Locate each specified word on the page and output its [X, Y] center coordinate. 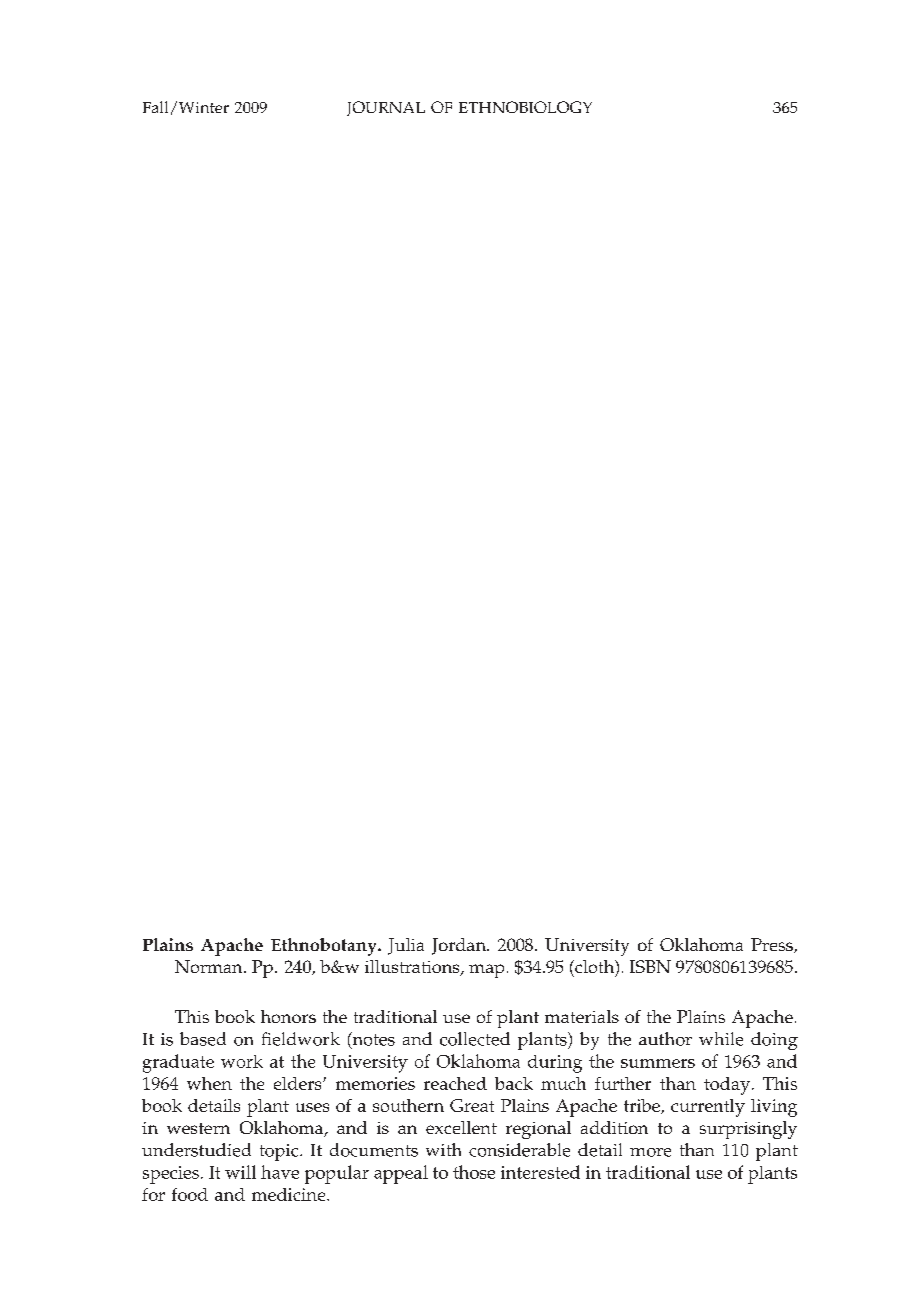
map [486, 971]
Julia [406, 946]
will [240, 1172]
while [721, 1039]
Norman [210, 966]
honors [288, 1016]
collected [475, 1039]
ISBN [650, 966]
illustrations [413, 968]
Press [773, 945]
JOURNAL [386, 108]
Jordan [460, 946]
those [474, 1172]
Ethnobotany [325, 947]
